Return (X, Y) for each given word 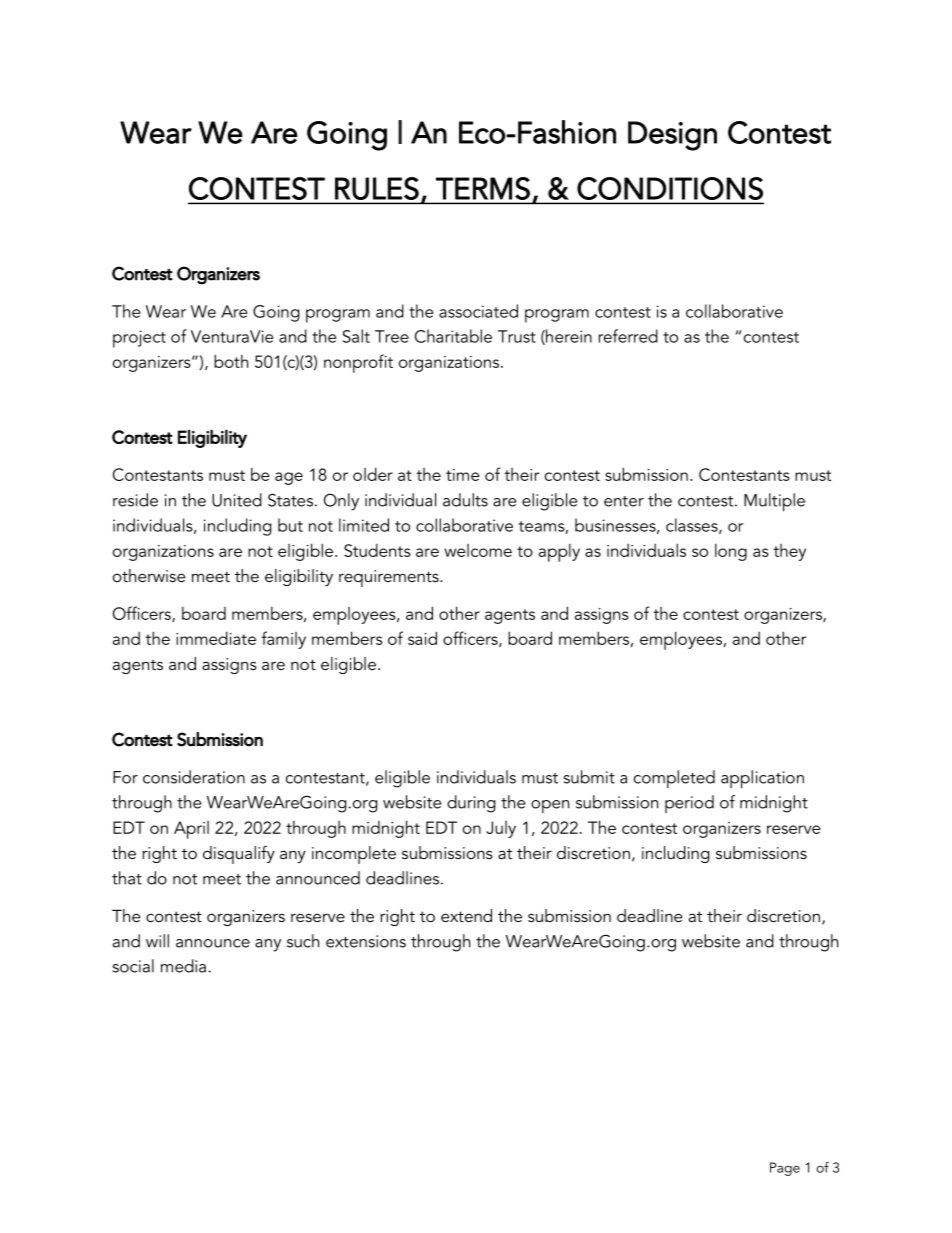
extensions (366, 941)
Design (672, 136)
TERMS (483, 188)
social (133, 966)
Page (785, 1169)
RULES (377, 188)
